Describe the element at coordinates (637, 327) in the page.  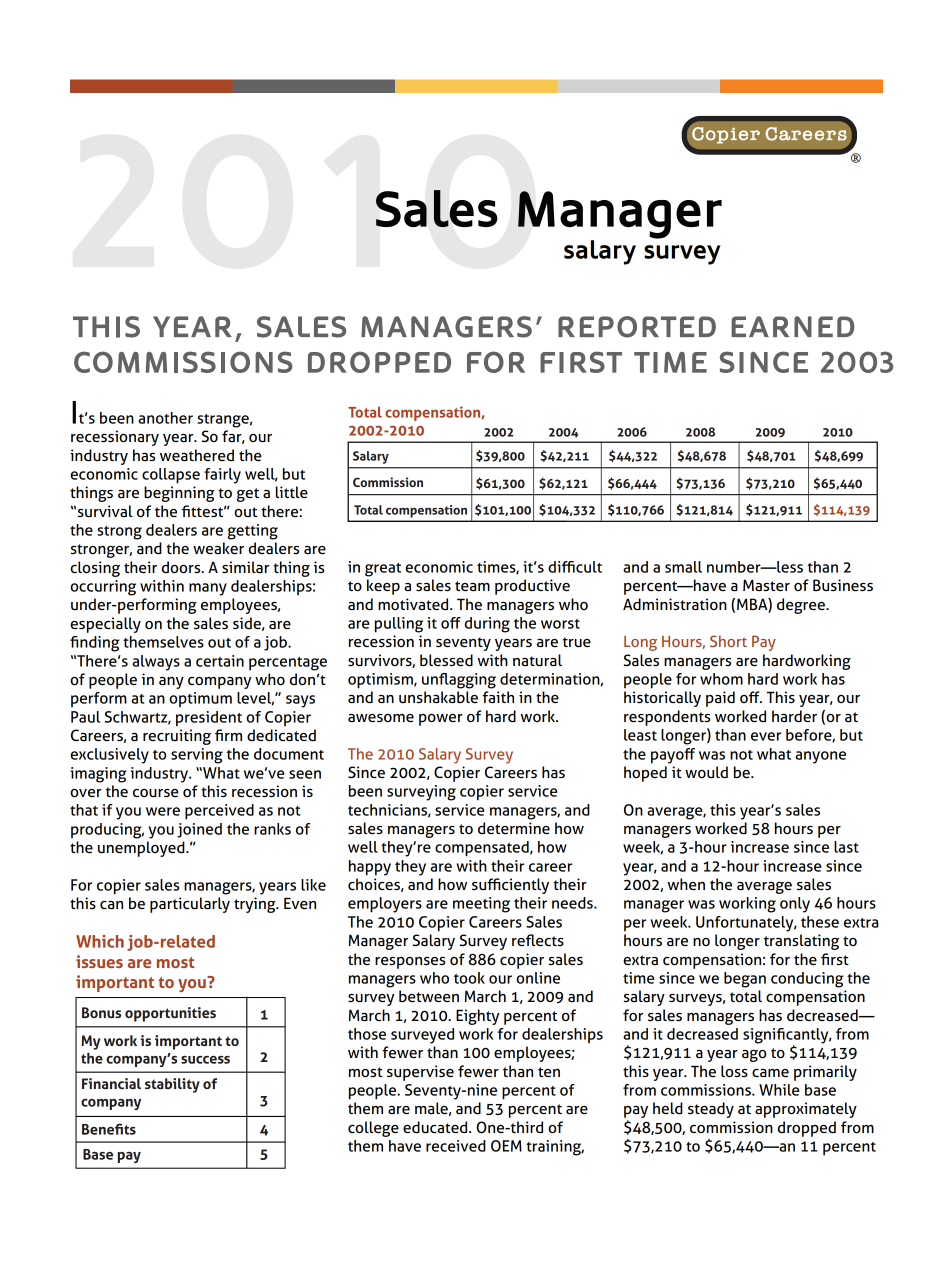
I see `REPORTED` at that location.
